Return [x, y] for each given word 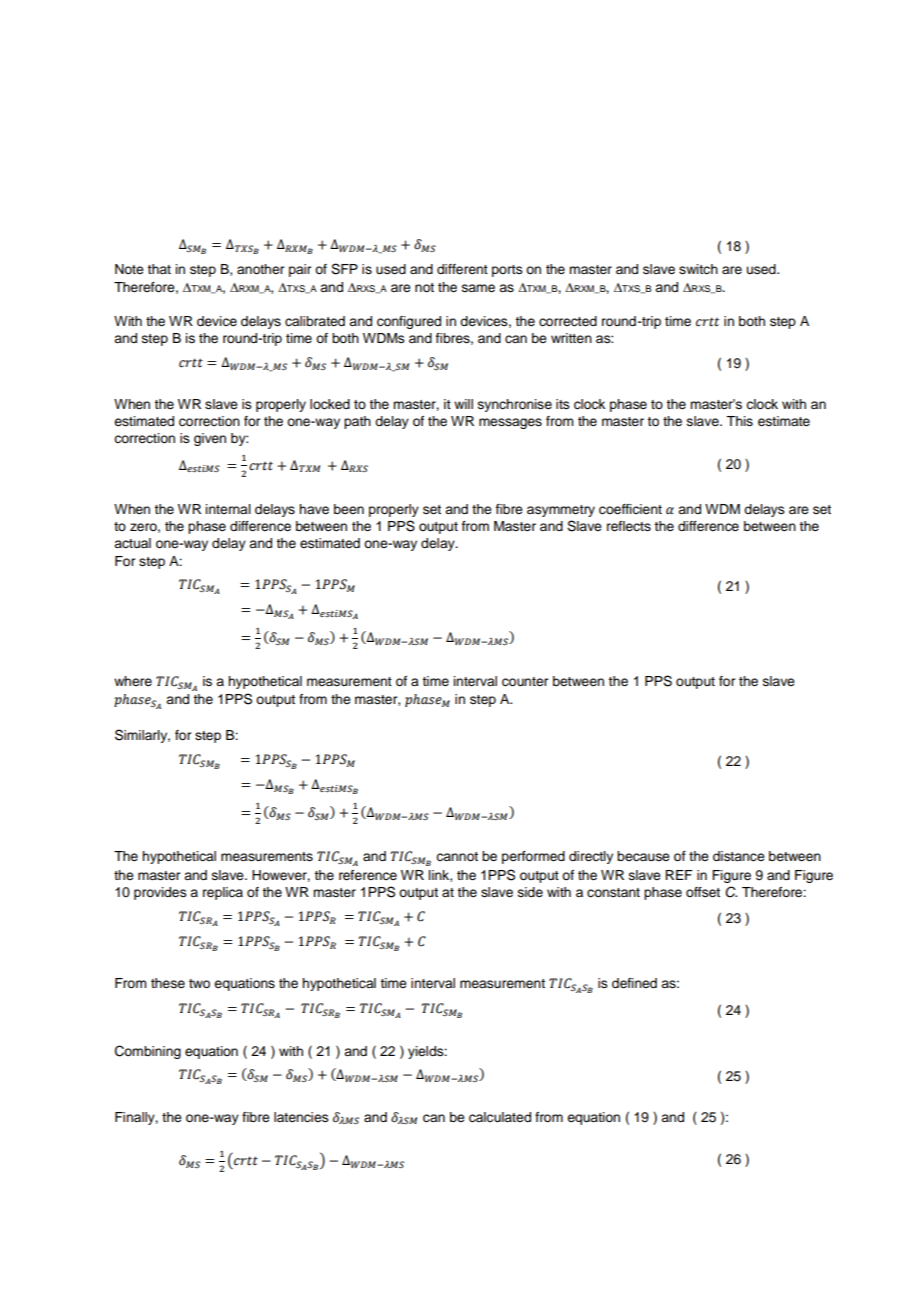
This [739, 421]
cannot [457, 856]
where [133, 681]
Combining [148, 1052]
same [478, 288]
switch [698, 269]
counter [525, 682]
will [463, 404]
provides [160, 893]
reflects [629, 526]
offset [703, 892]
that [159, 269]
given [210, 439]
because [643, 856]
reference [368, 875]
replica [223, 893]
